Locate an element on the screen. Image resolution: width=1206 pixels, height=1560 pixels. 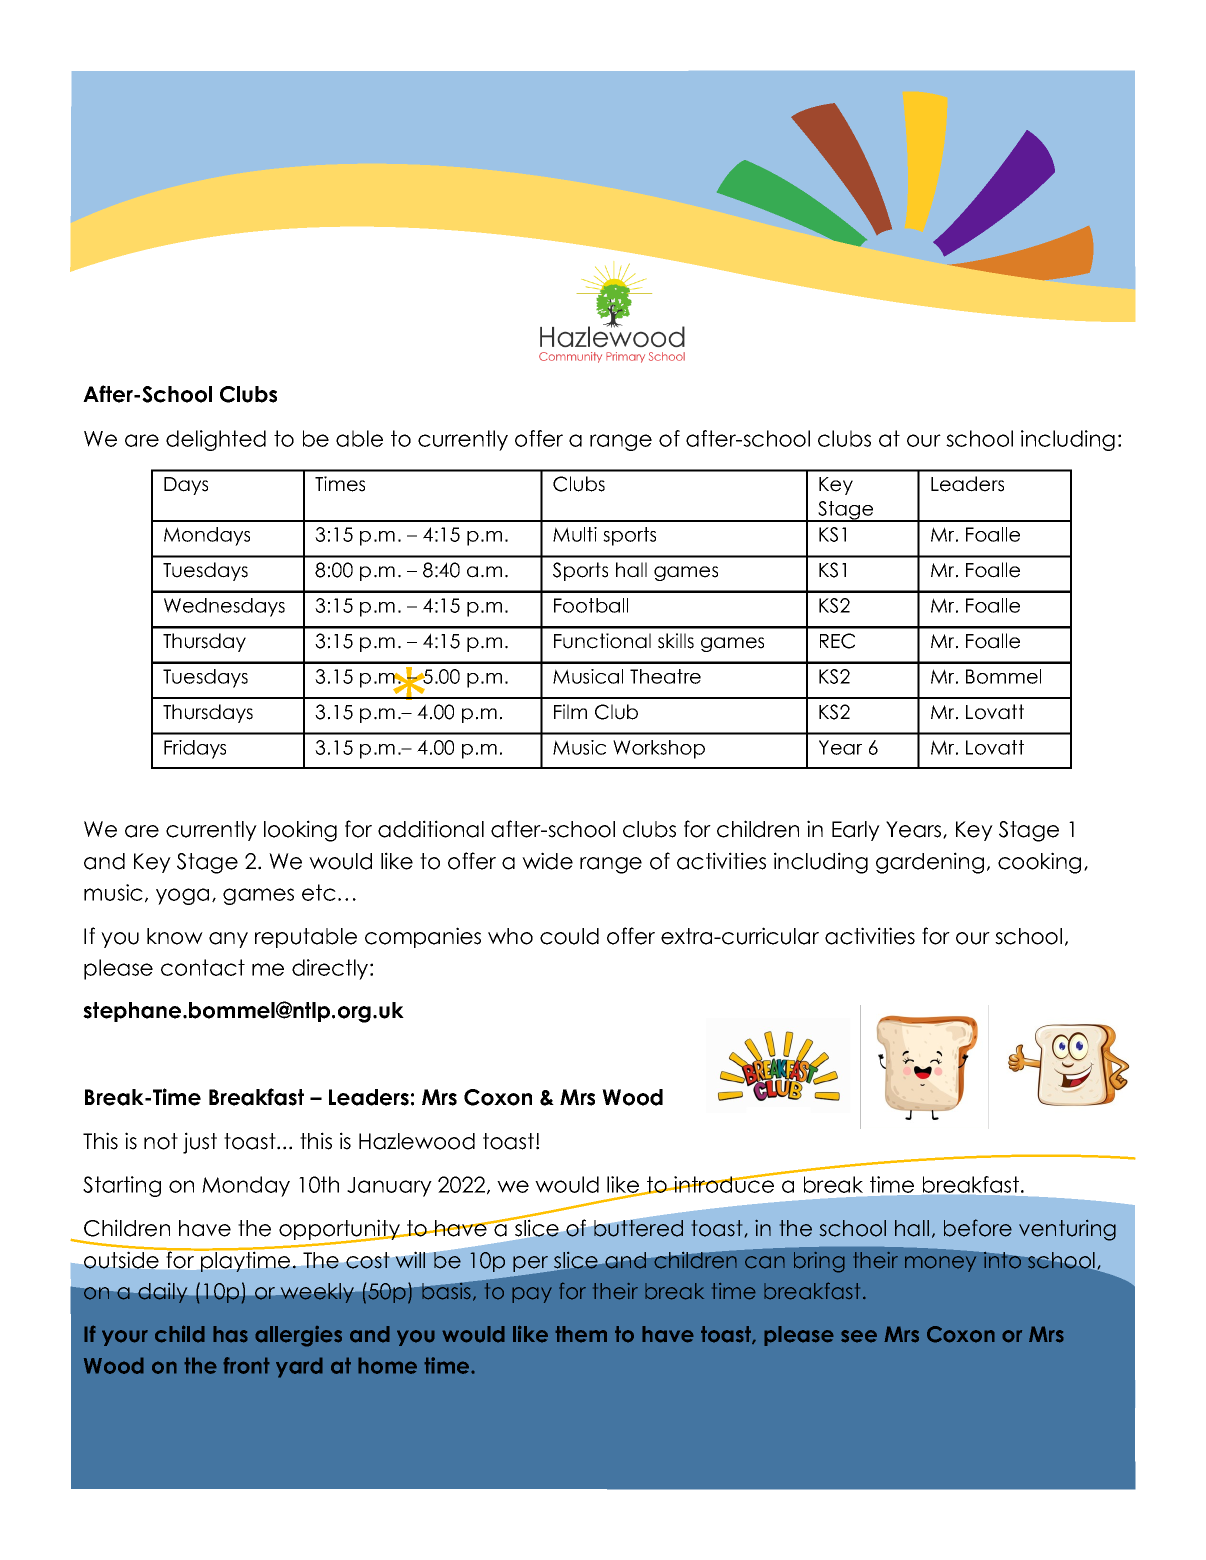
Multi is located at coordinates (575, 534).
